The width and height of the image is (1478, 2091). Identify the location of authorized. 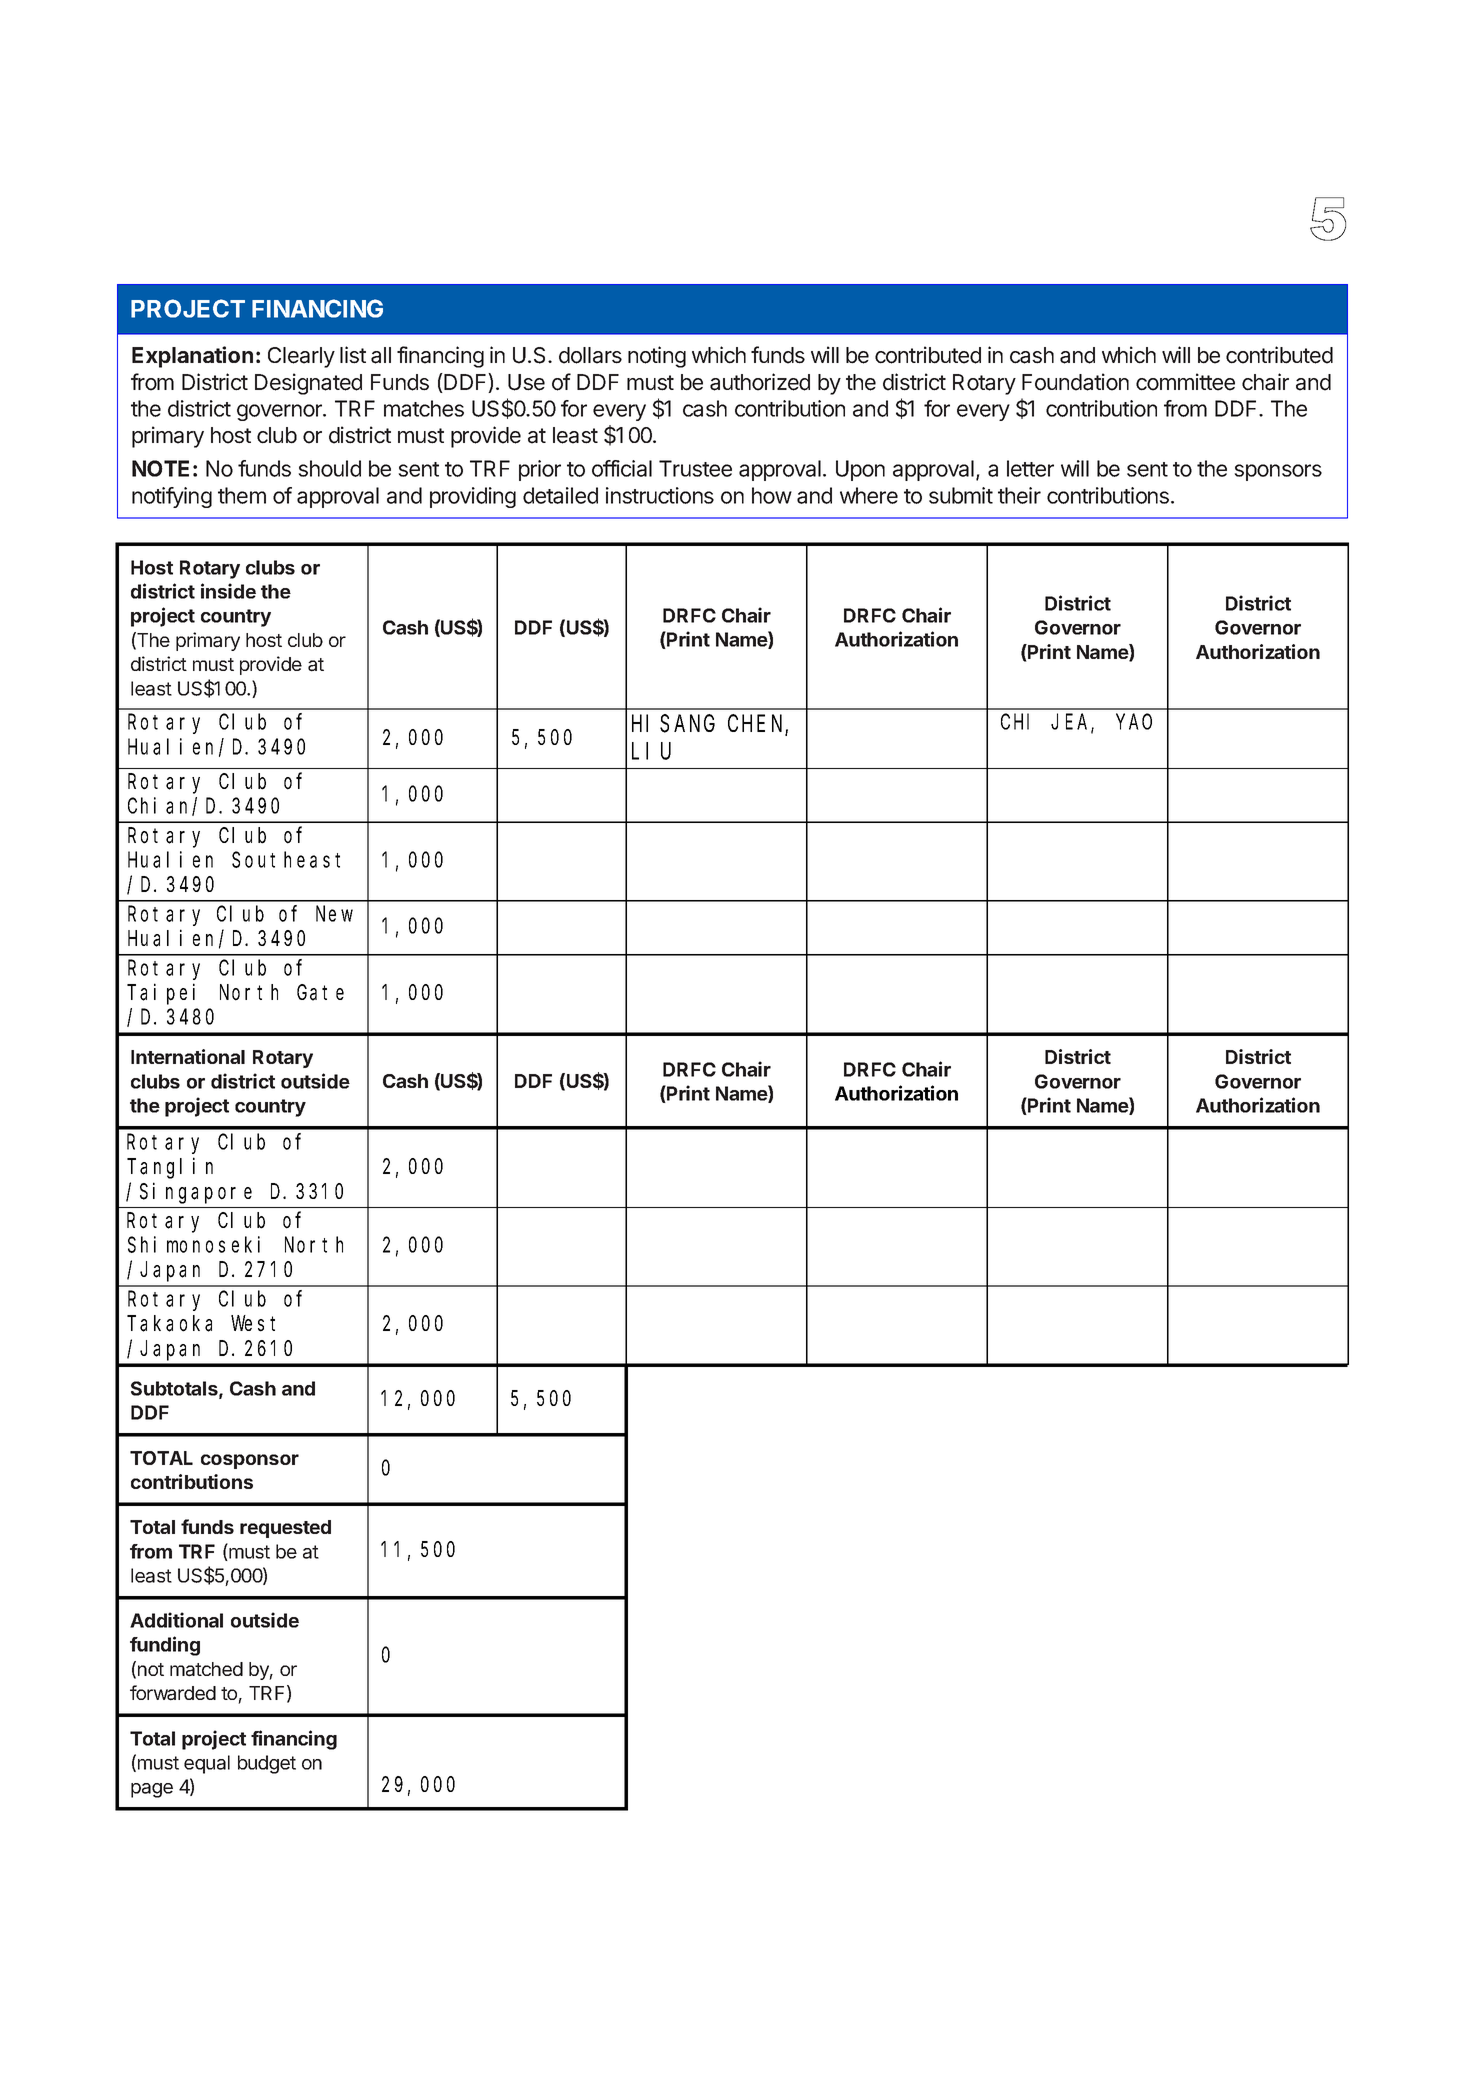
(760, 382).
